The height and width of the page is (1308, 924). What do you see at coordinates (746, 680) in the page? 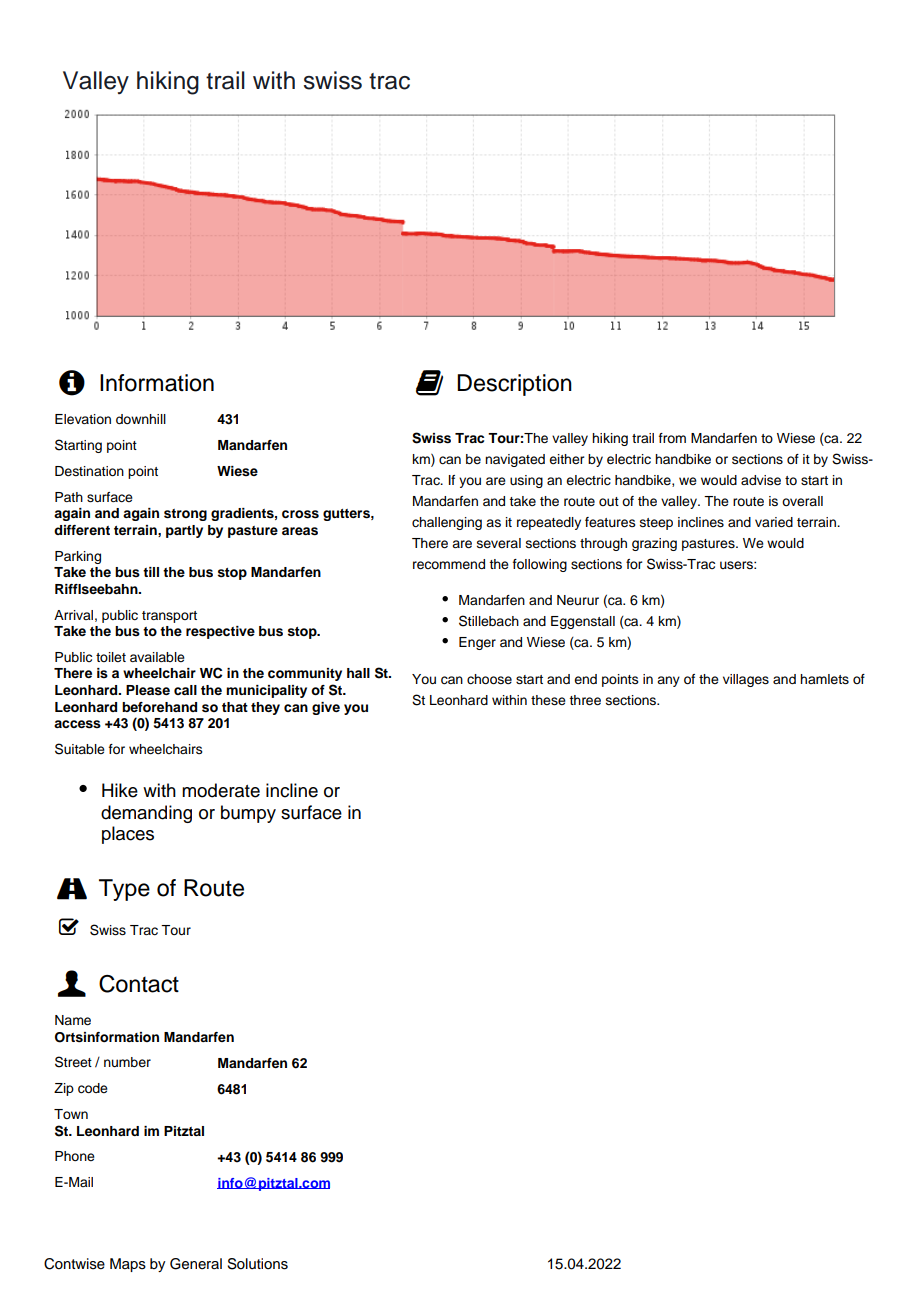
I see `villages` at bounding box center [746, 680].
